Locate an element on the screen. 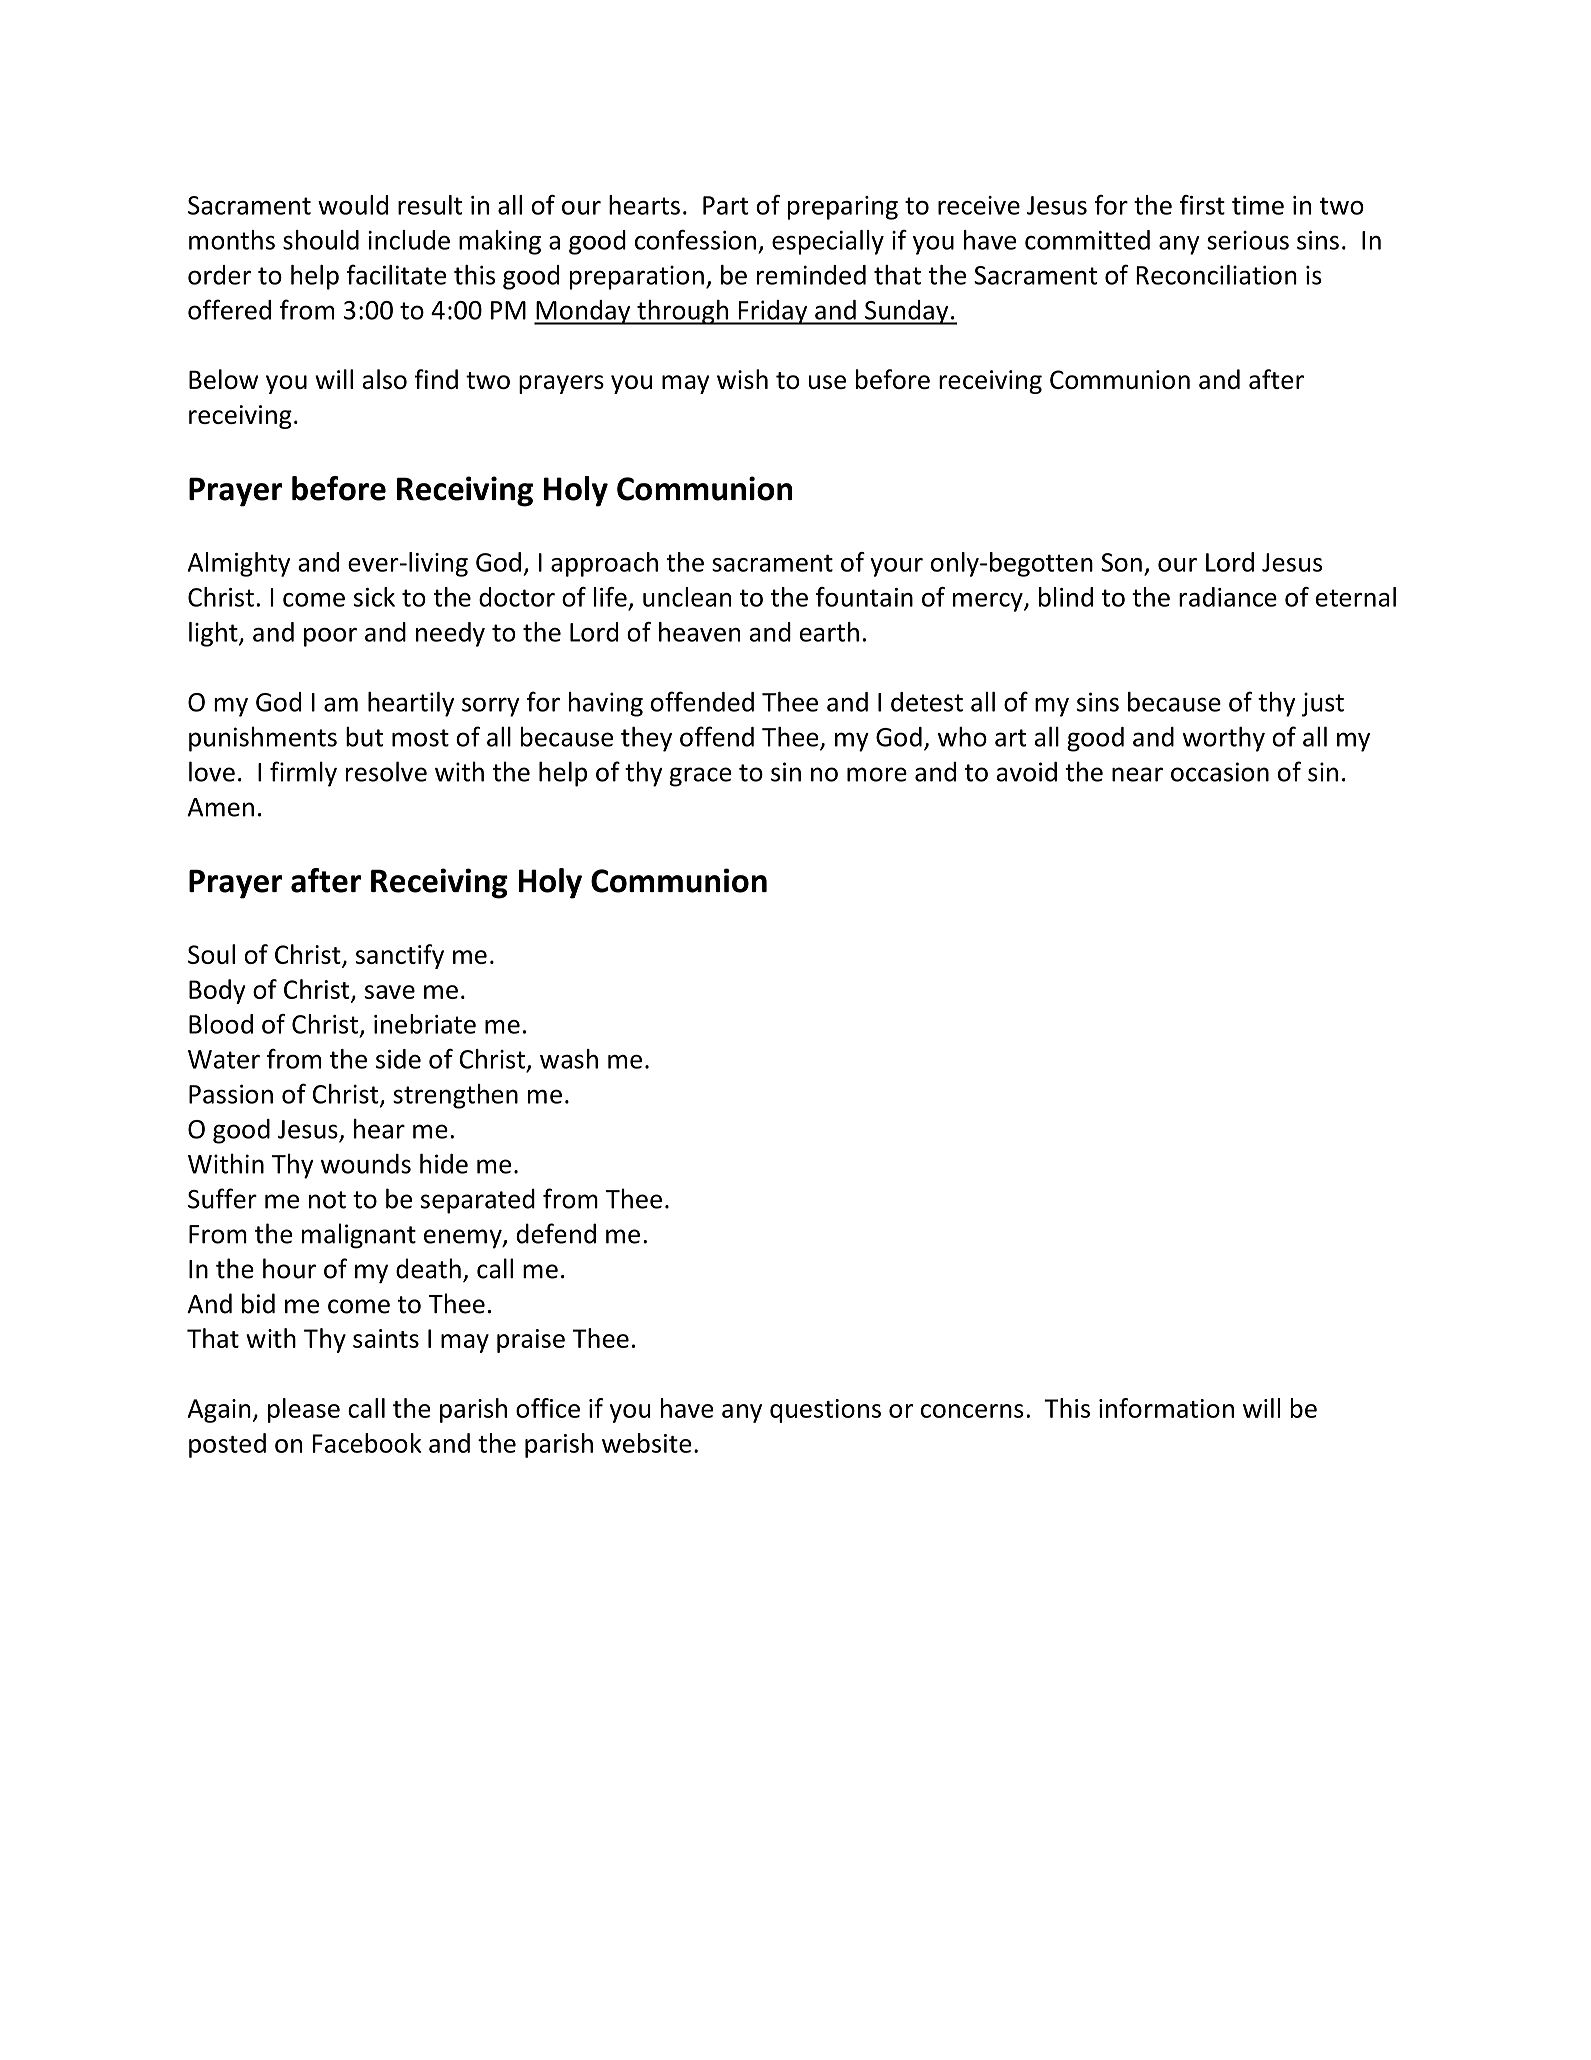  occasion is located at coordinates (1220, 772).
